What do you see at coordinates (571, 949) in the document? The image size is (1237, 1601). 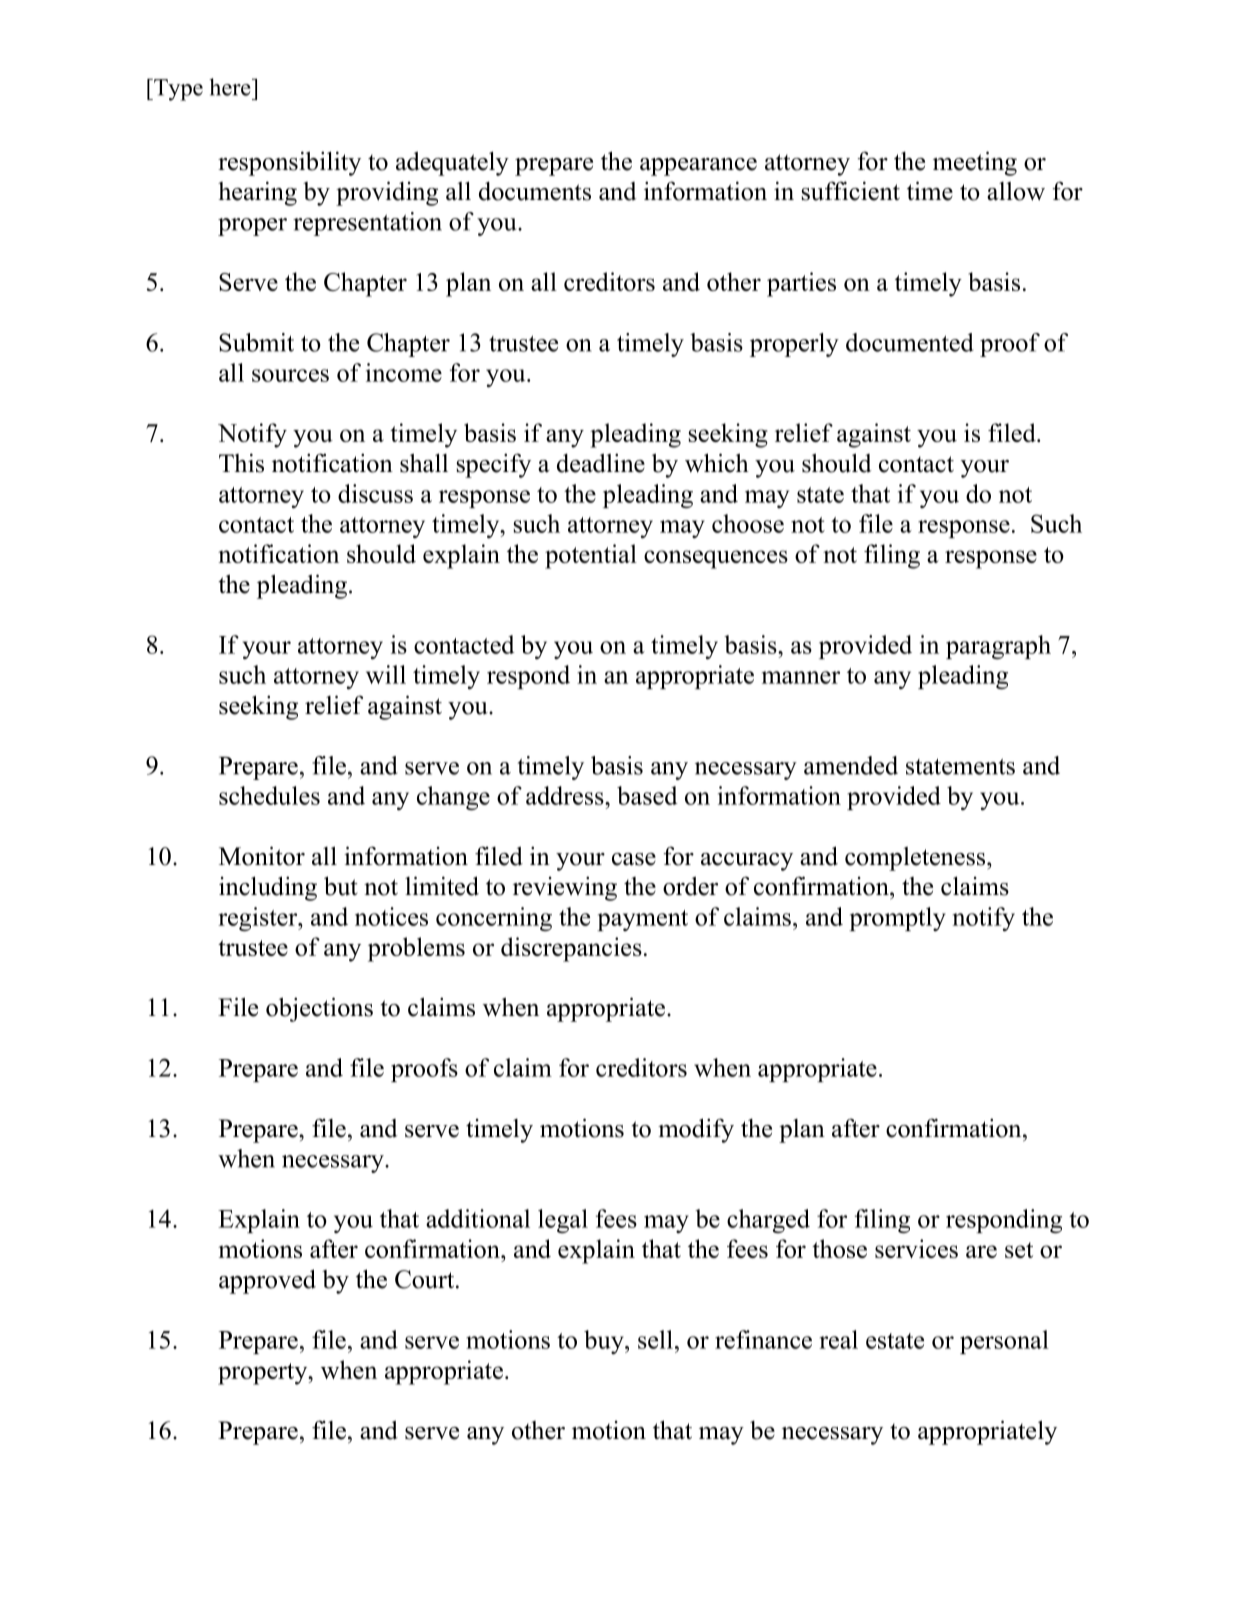 I see `discrepancies` at bounding box center [571, 949].
